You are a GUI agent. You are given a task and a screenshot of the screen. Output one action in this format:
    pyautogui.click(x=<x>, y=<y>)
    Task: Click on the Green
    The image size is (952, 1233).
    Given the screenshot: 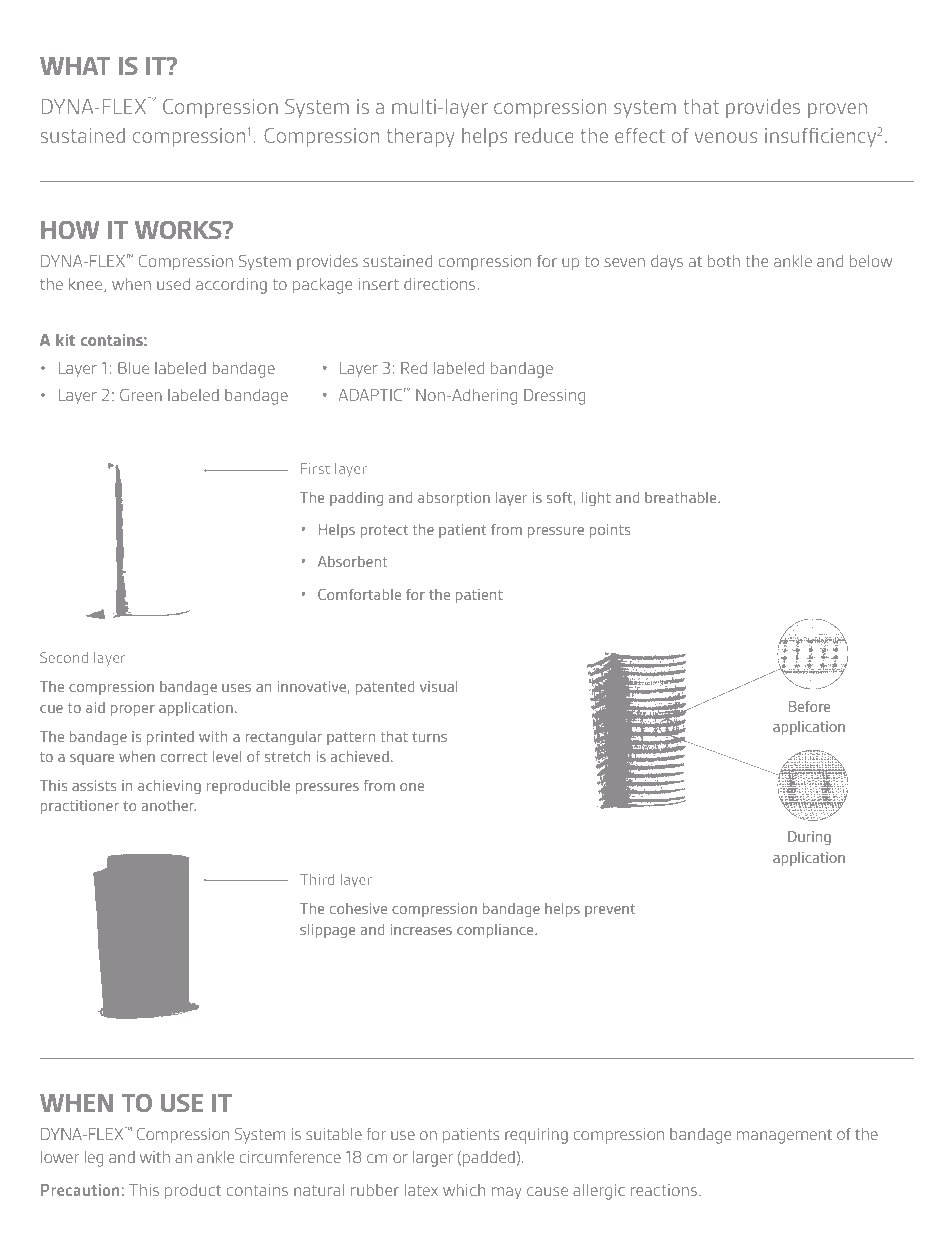 What is the action you would take?
    pyautogui.click(x=141, y=395)
